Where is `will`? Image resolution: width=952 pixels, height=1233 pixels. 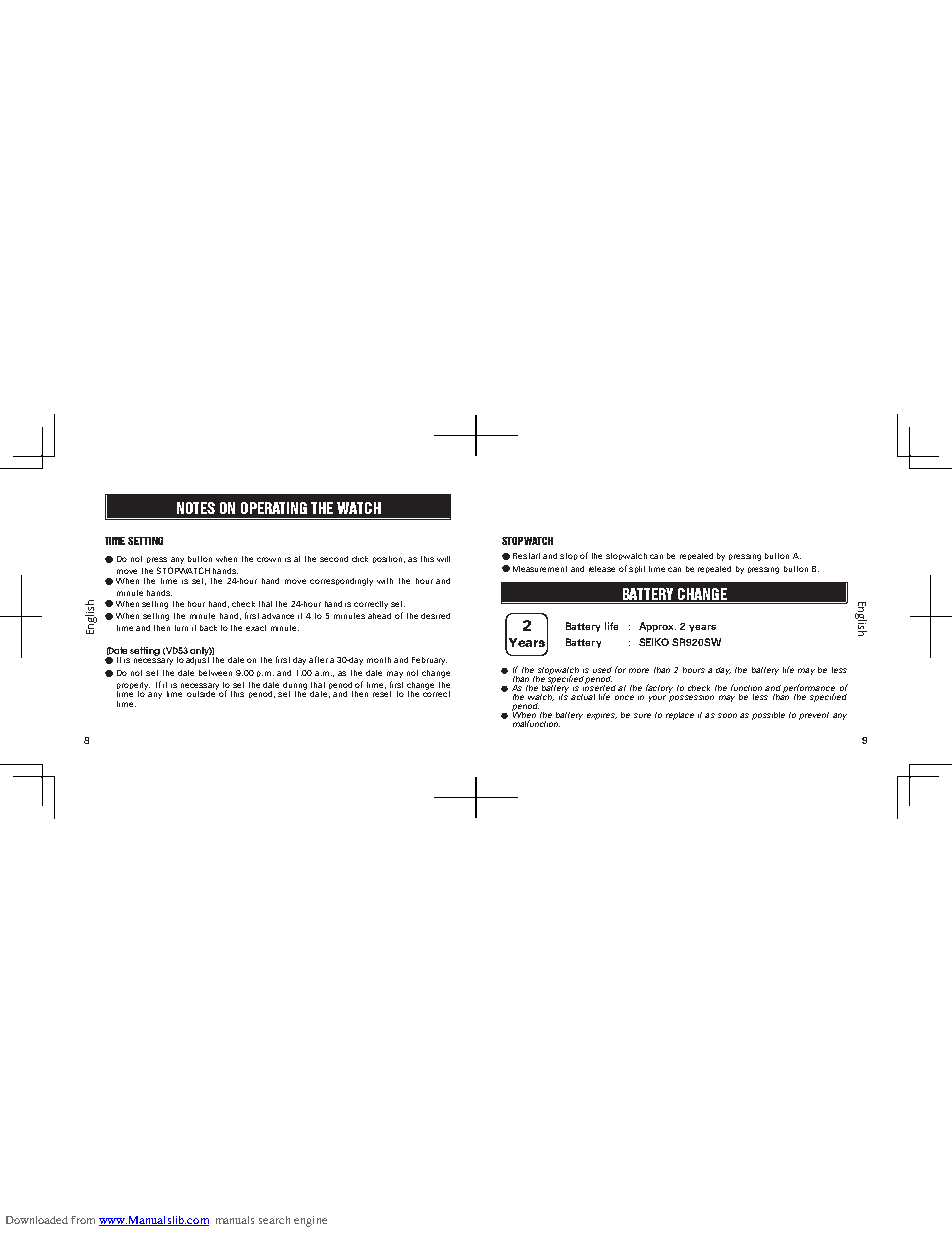
will is located at coordinates (443, 559).
